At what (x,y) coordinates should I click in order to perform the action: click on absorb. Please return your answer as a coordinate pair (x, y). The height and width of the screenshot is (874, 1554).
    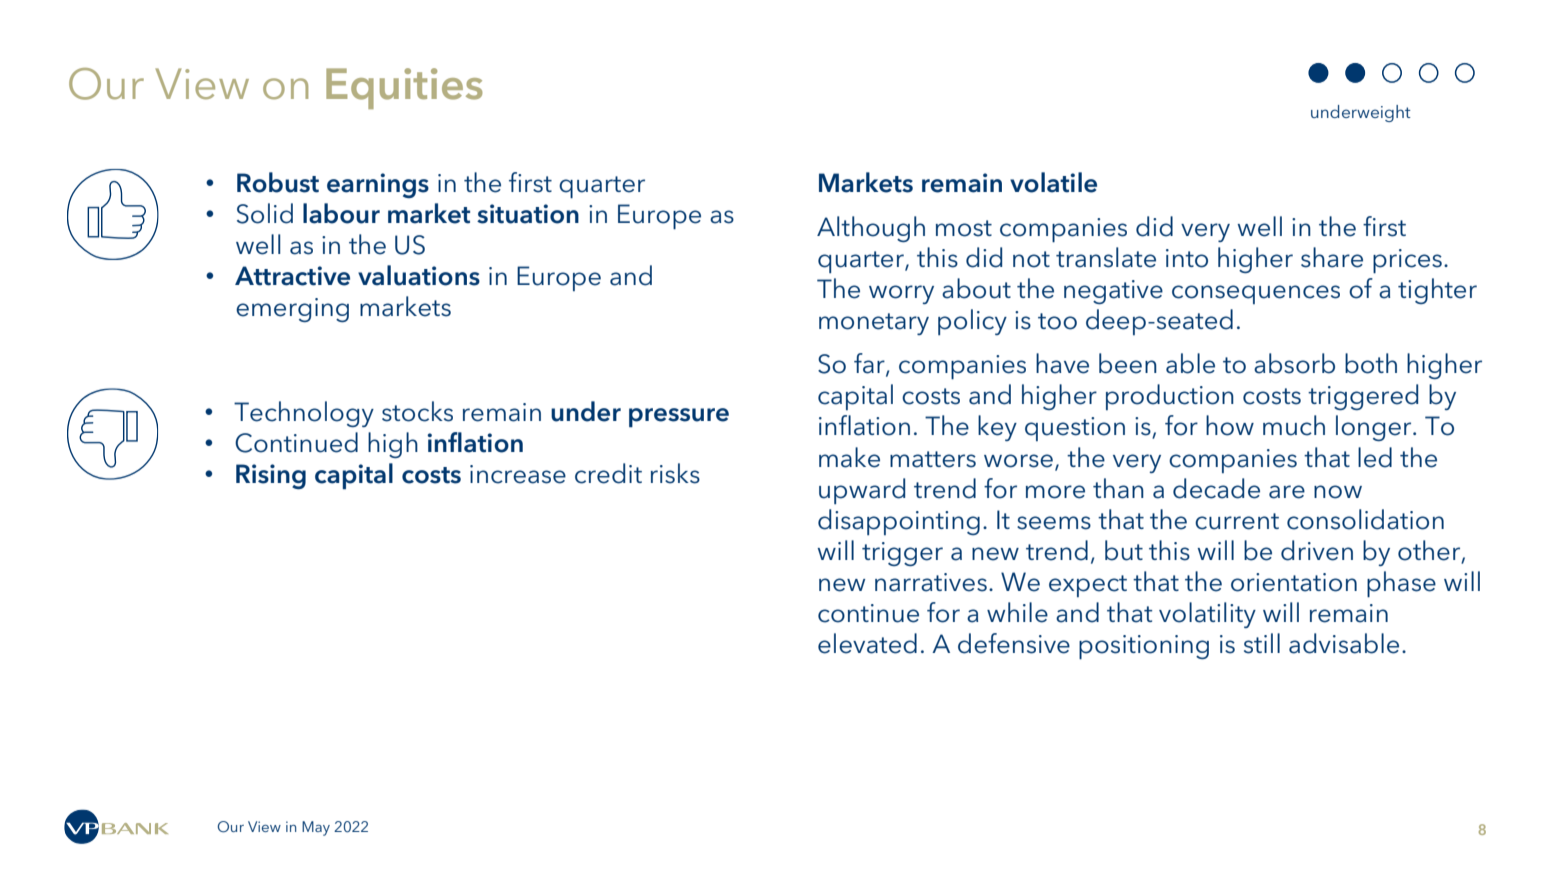
    Looking at the image, I should click on (1294, 363).
